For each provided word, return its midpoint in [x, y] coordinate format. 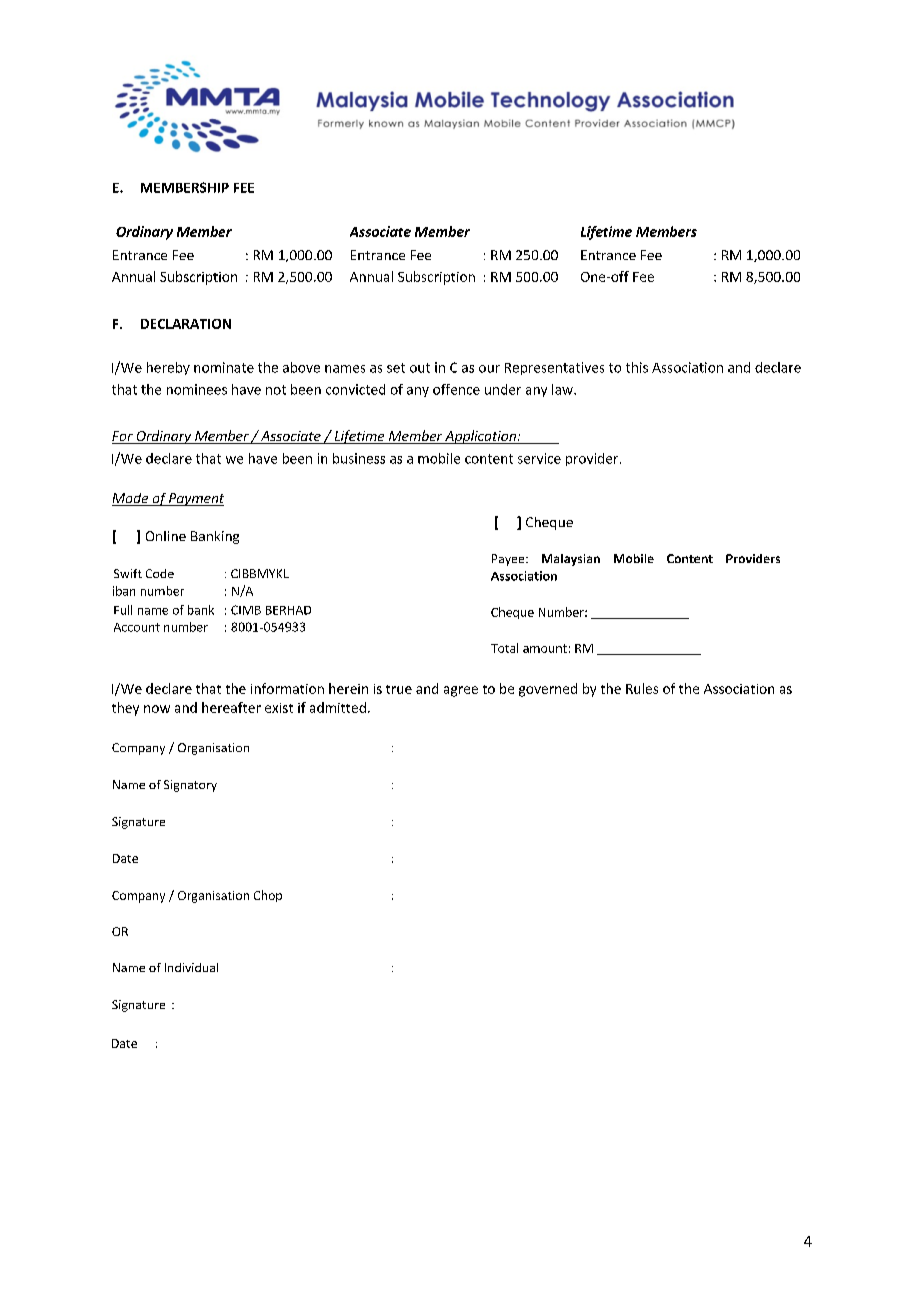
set [396, 368]
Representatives [554, 368]
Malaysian [571, 560]
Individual [191, 967]
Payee [509, 560]
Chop [268, 896]
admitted [338, 707]
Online [166, 536]
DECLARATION [186, 324]
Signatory [190, 786]
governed [548, 690]
